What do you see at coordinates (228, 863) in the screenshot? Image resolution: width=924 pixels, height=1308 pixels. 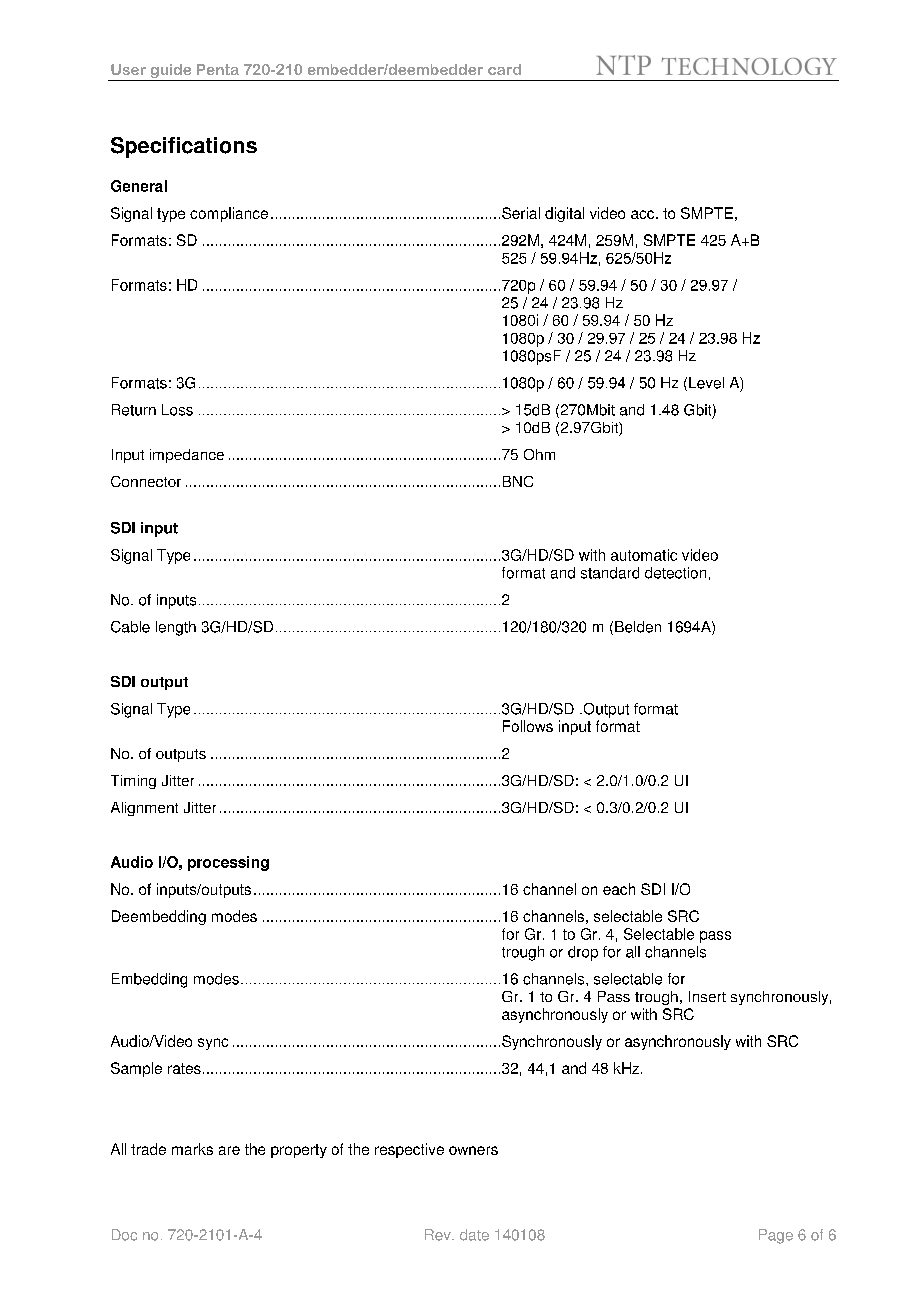 I see `processing` at bounding box center [228, 863].
